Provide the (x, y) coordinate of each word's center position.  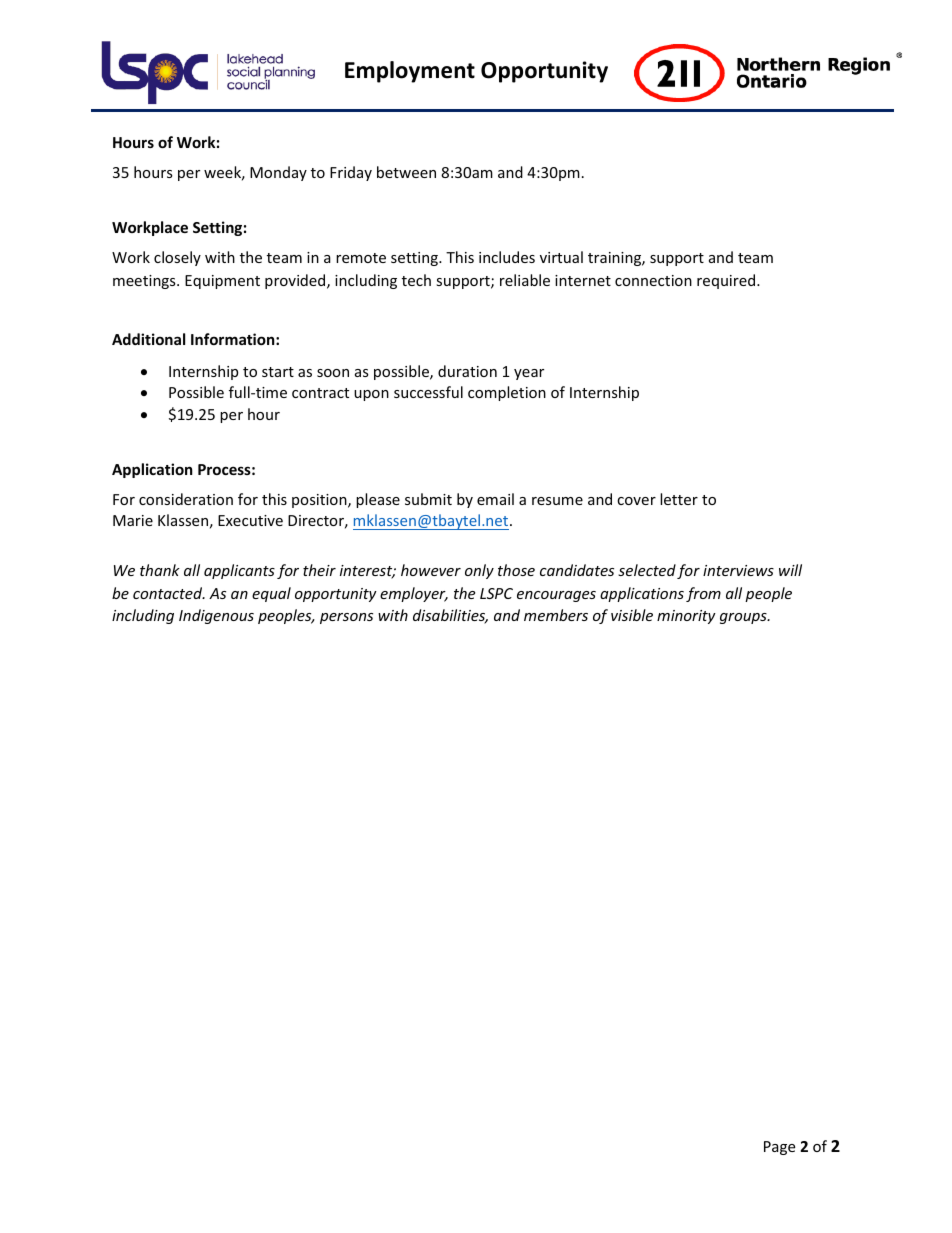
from (703, 594)
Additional (148, 339)
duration (467, 371)
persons (346, 618)
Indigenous (216, 616)
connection (653, 280)
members (556, 615)
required (727, 281)
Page (779, 1148)
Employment (410, 72)
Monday (278, 173)
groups (744, 618)
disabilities (450, 616)
